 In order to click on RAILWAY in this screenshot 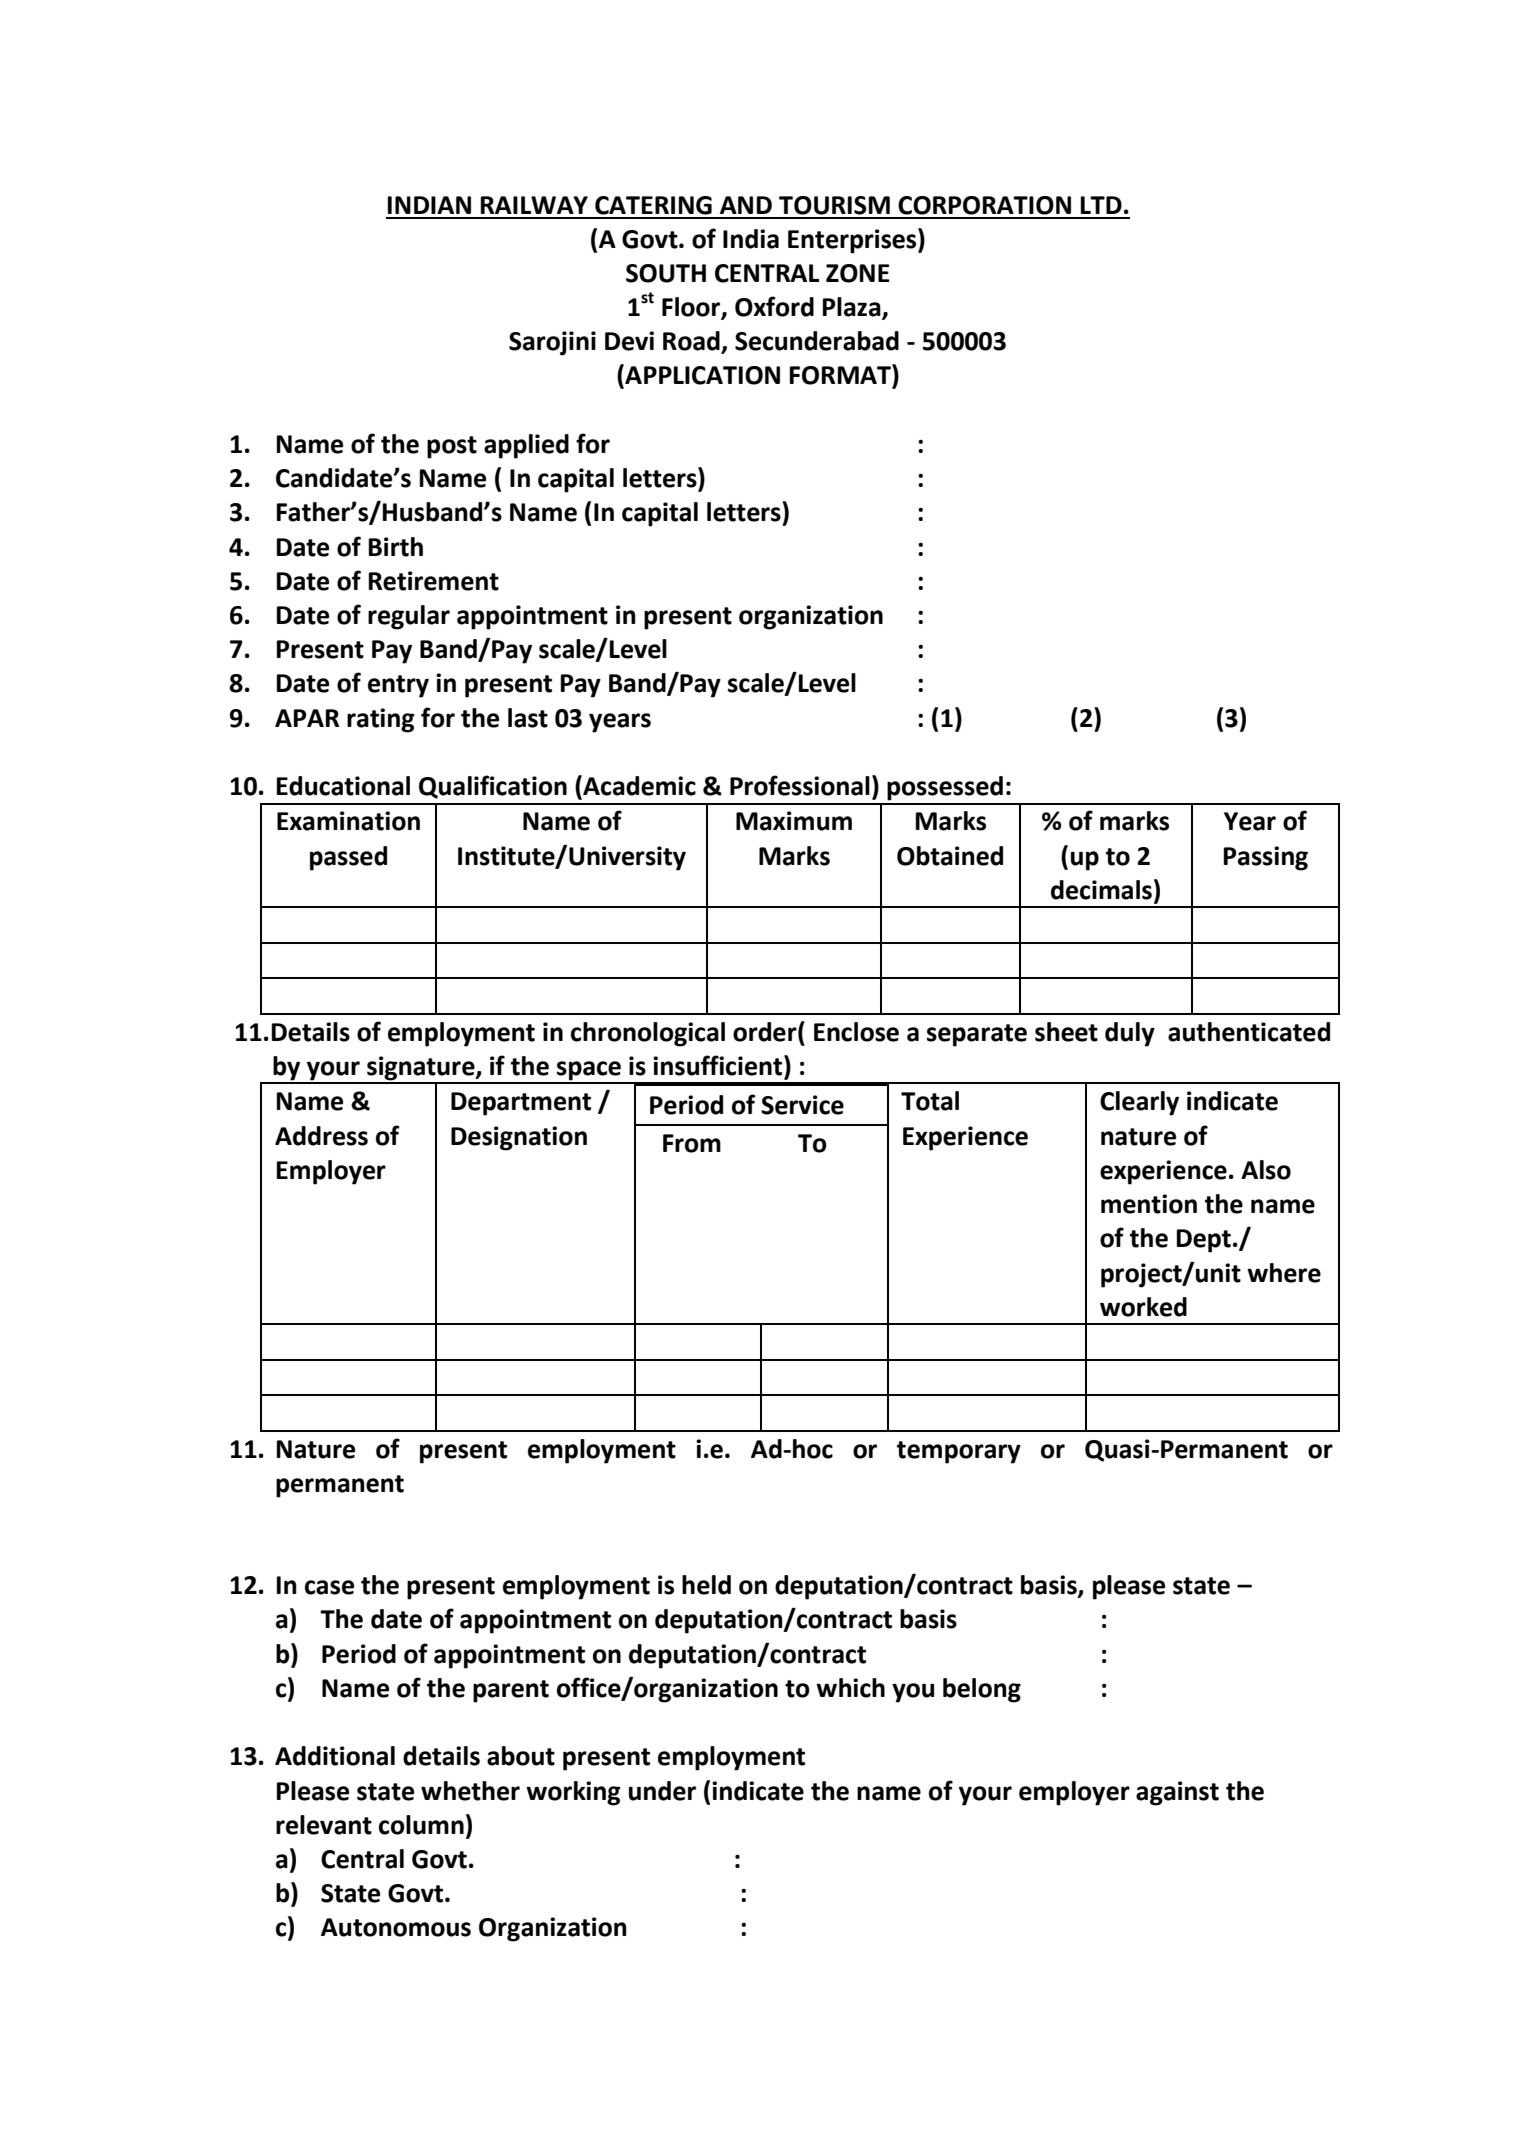, I will do `click(534, 205)`.
